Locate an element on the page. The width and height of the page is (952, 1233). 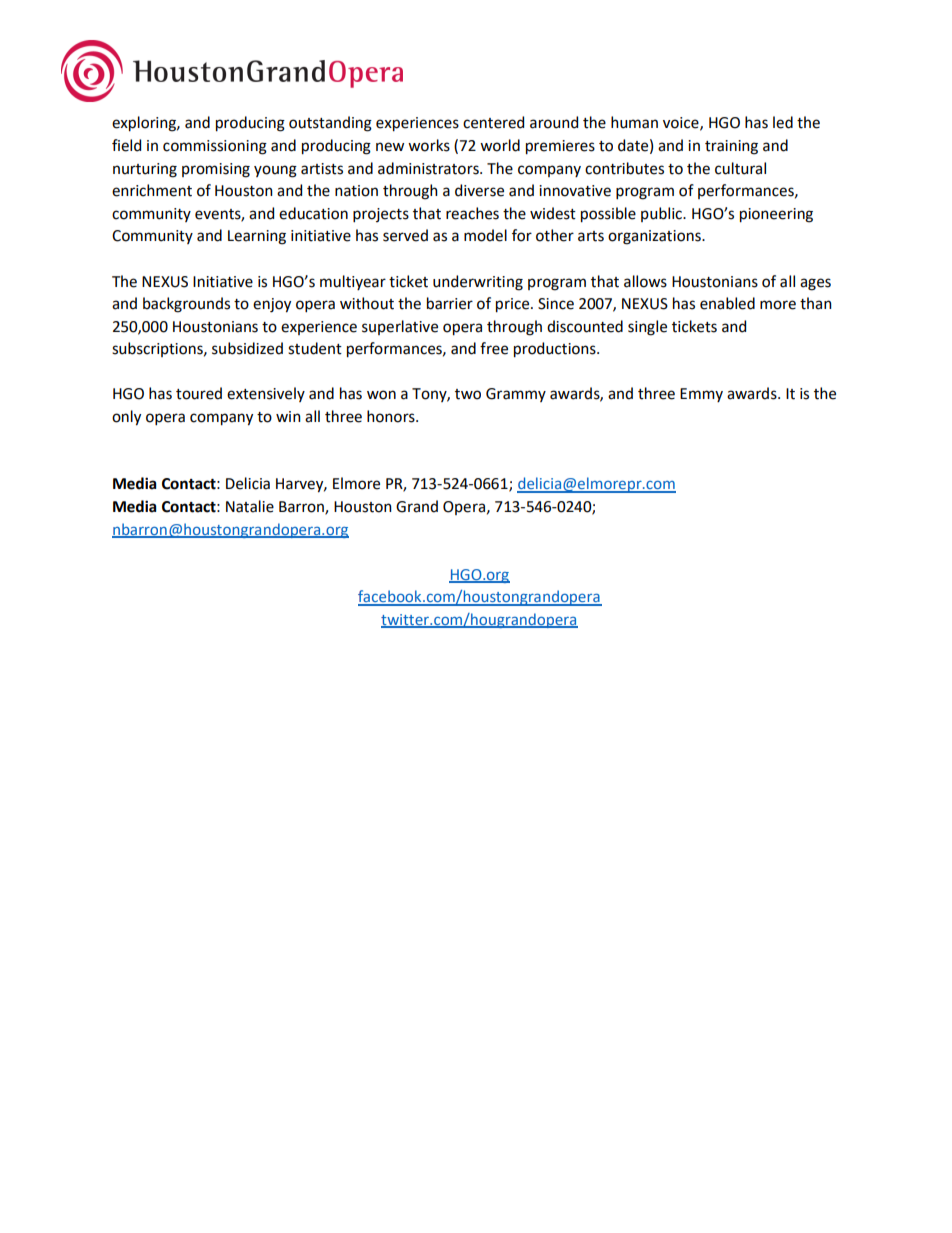
commissioning is located at coordinates (215, 147).
